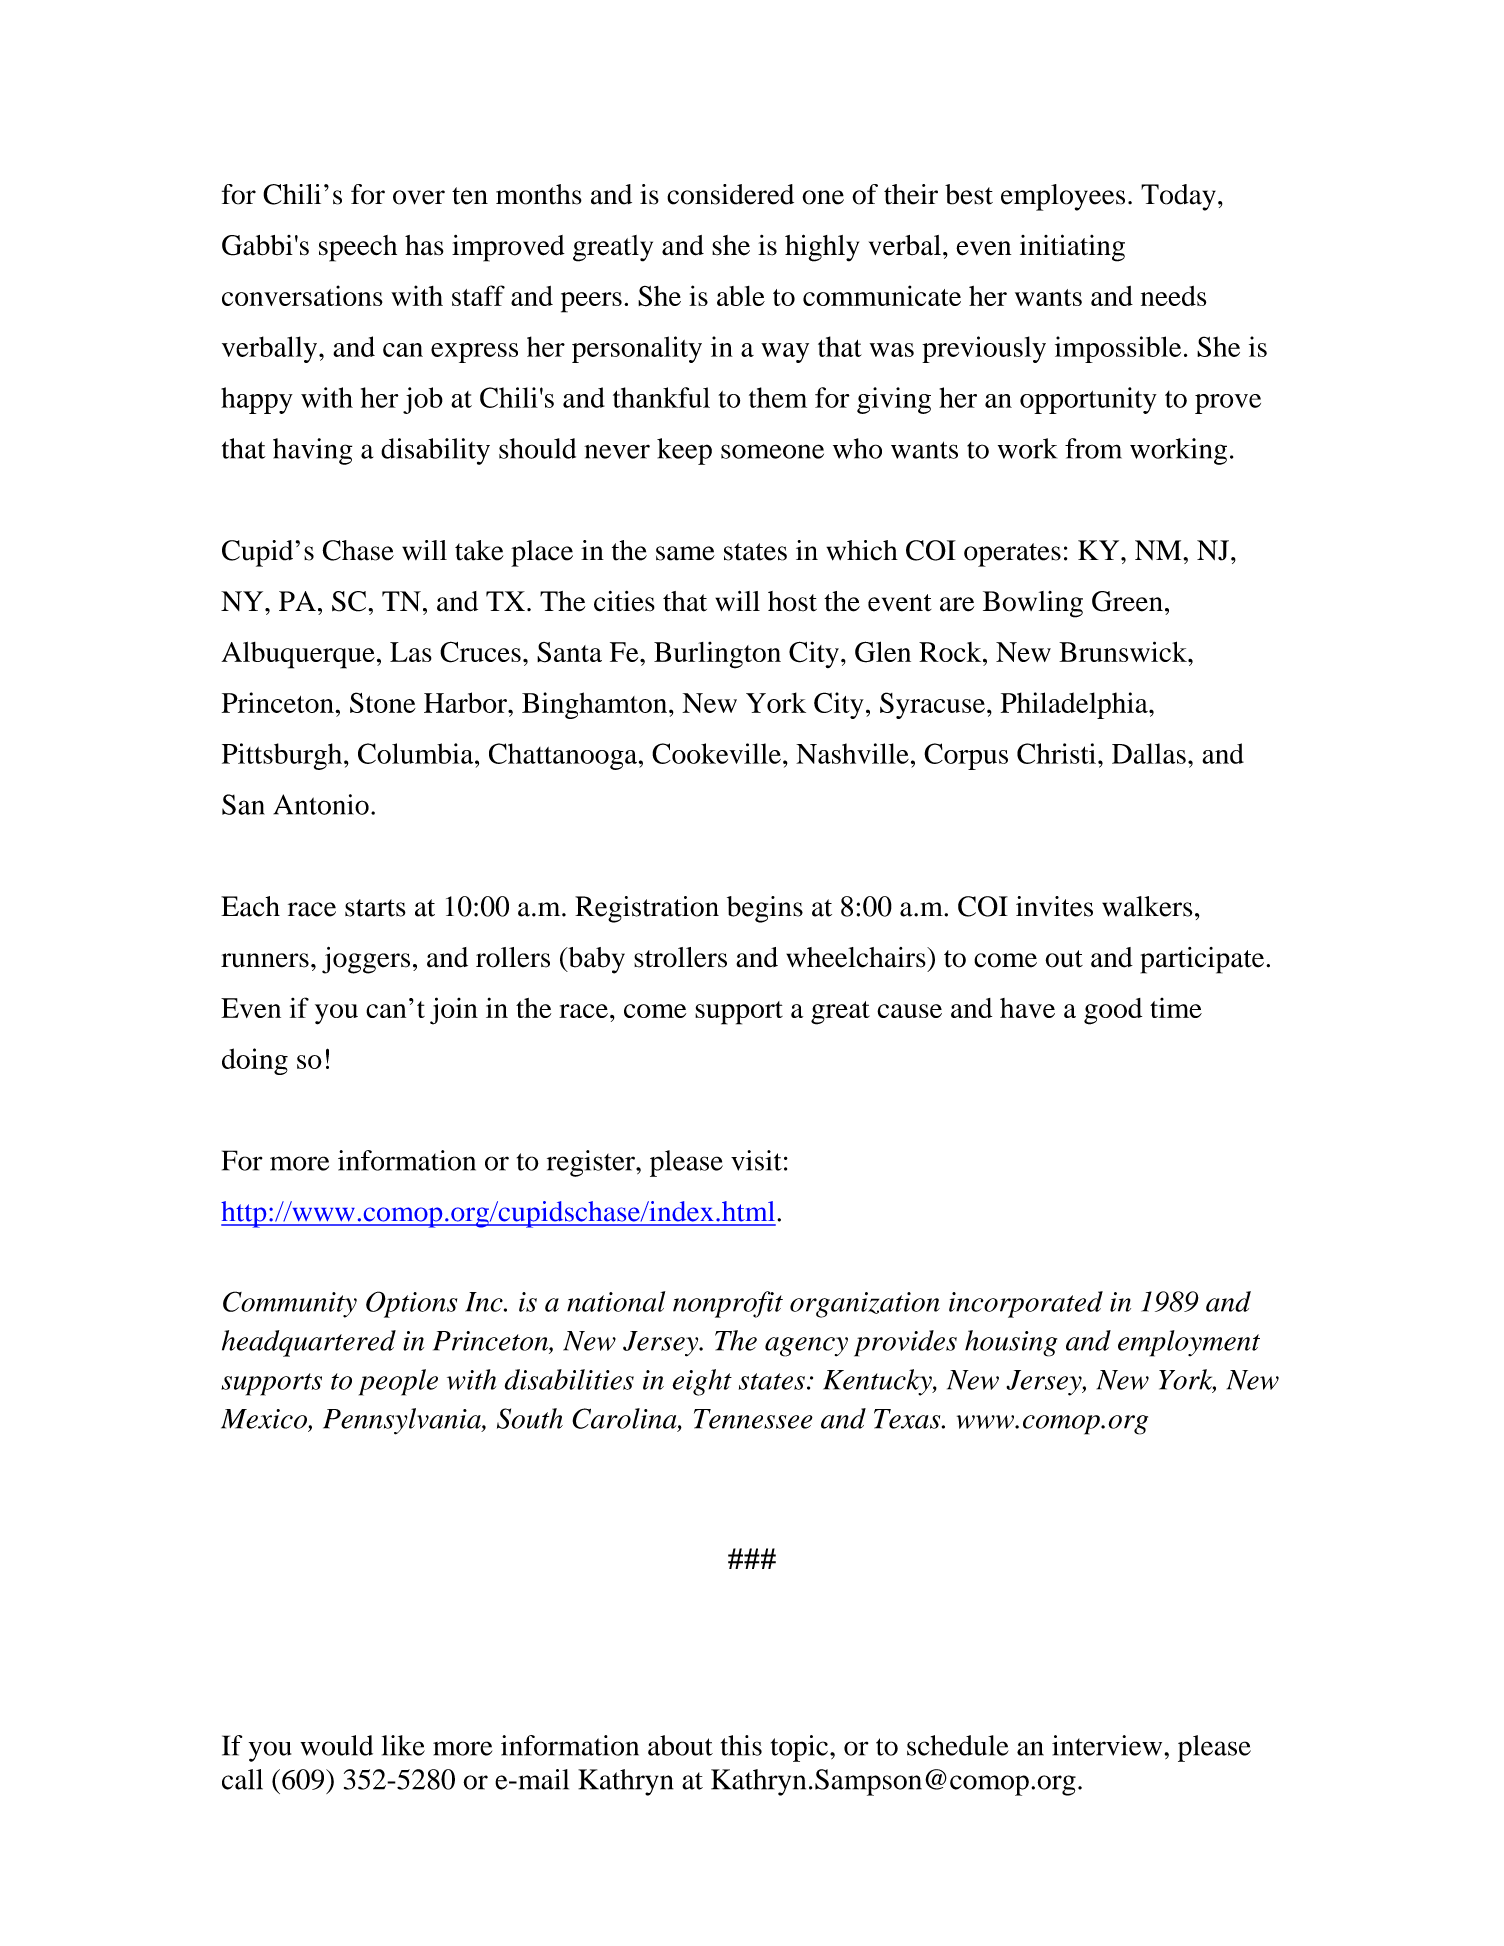 The width and height of the page is (1504, 1946). Describe the element at coordinates (1072, 248) in the page. I see `initiating` at that location.
